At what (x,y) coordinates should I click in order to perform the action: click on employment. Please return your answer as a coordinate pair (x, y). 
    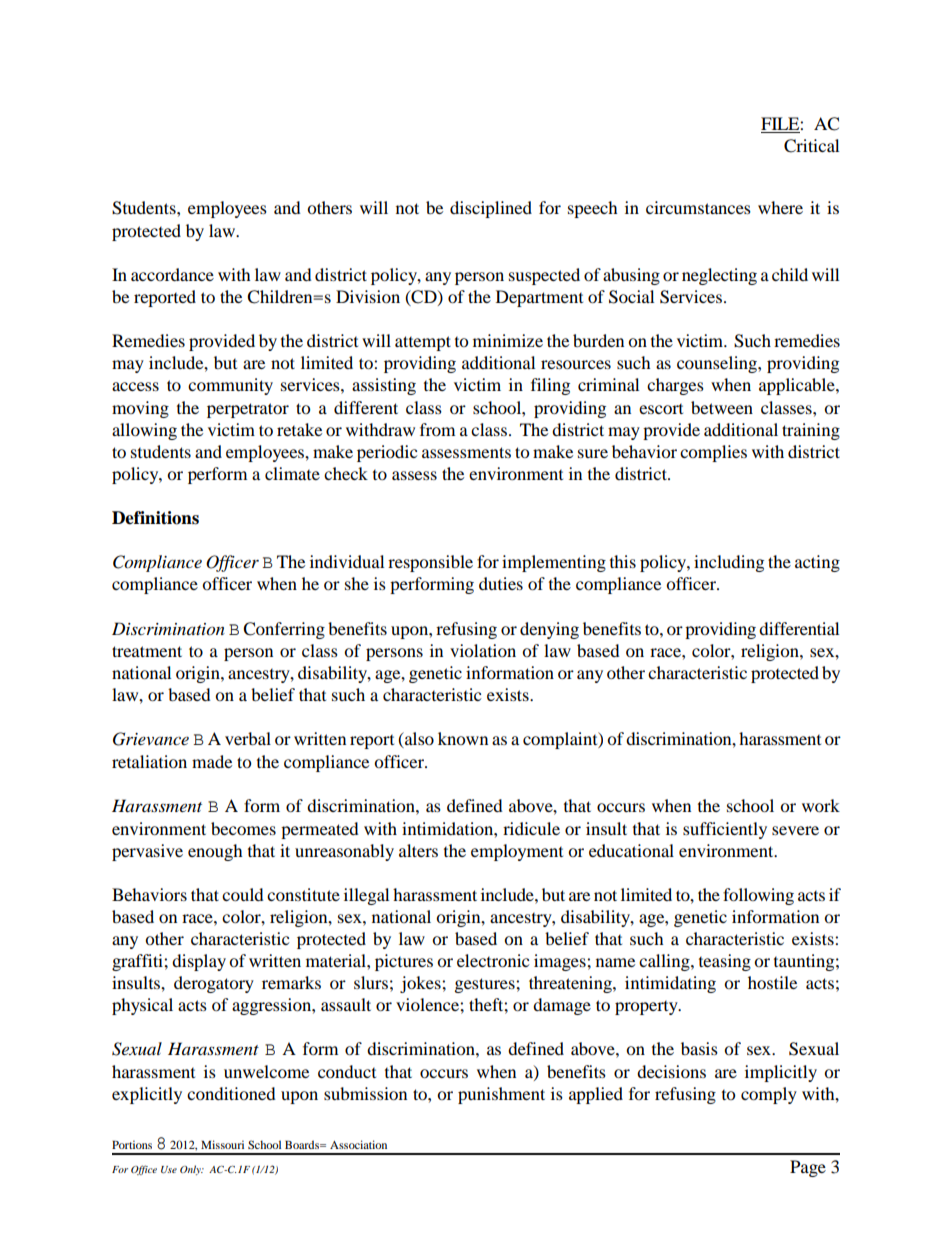
    Looking at the image, I should click on (517, 852).
